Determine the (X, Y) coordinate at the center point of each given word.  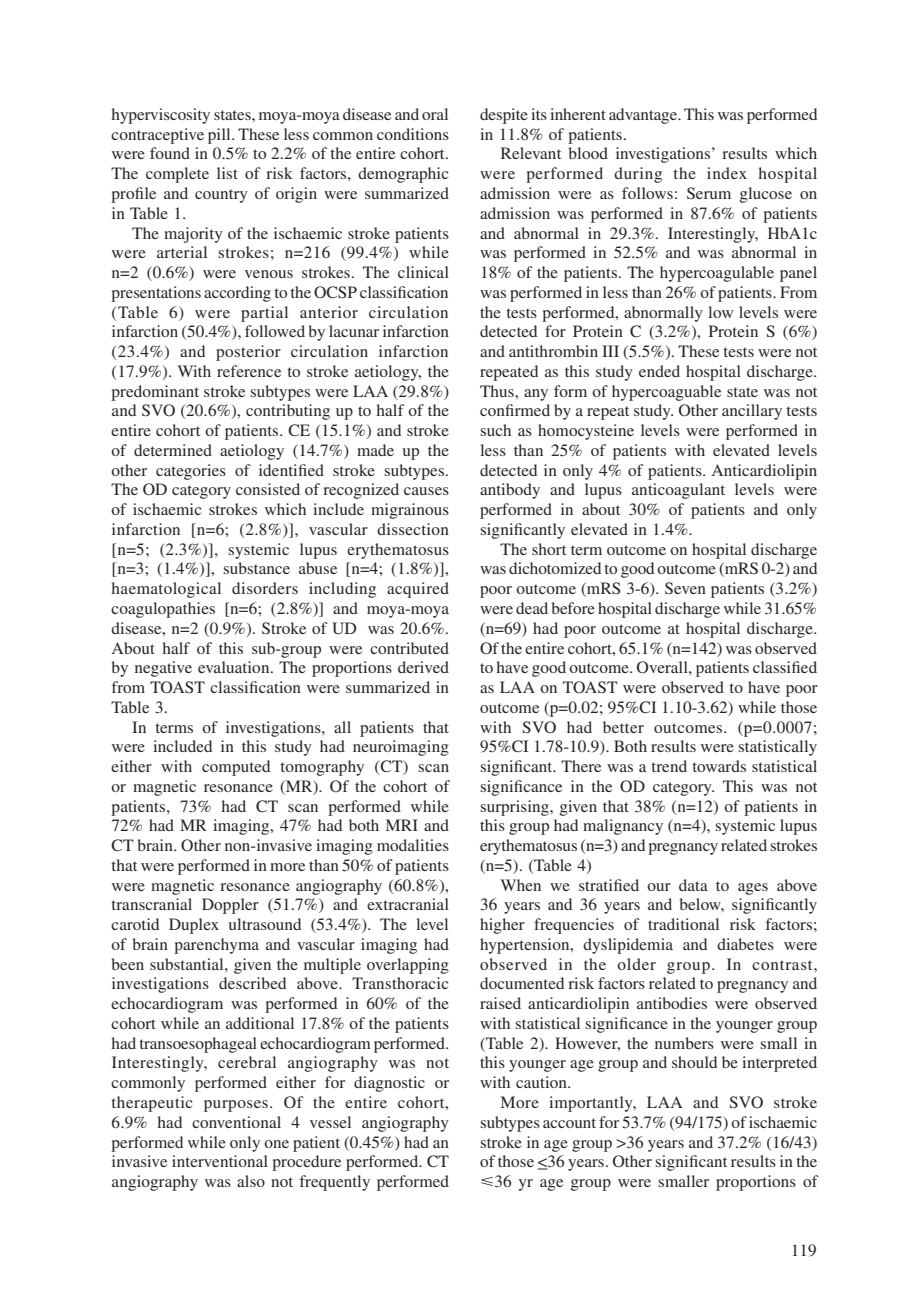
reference (249, 371)
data (693, 885)
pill (220, 136)
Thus (498, 391)
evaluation (235, 667)
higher (502, 926)
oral (435, 114)
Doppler (230, 906)
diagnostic (389, 1084)
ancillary (752, 412)
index (727, 173)
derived (423, 667)
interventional (220, 1161)
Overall (663, 667)
